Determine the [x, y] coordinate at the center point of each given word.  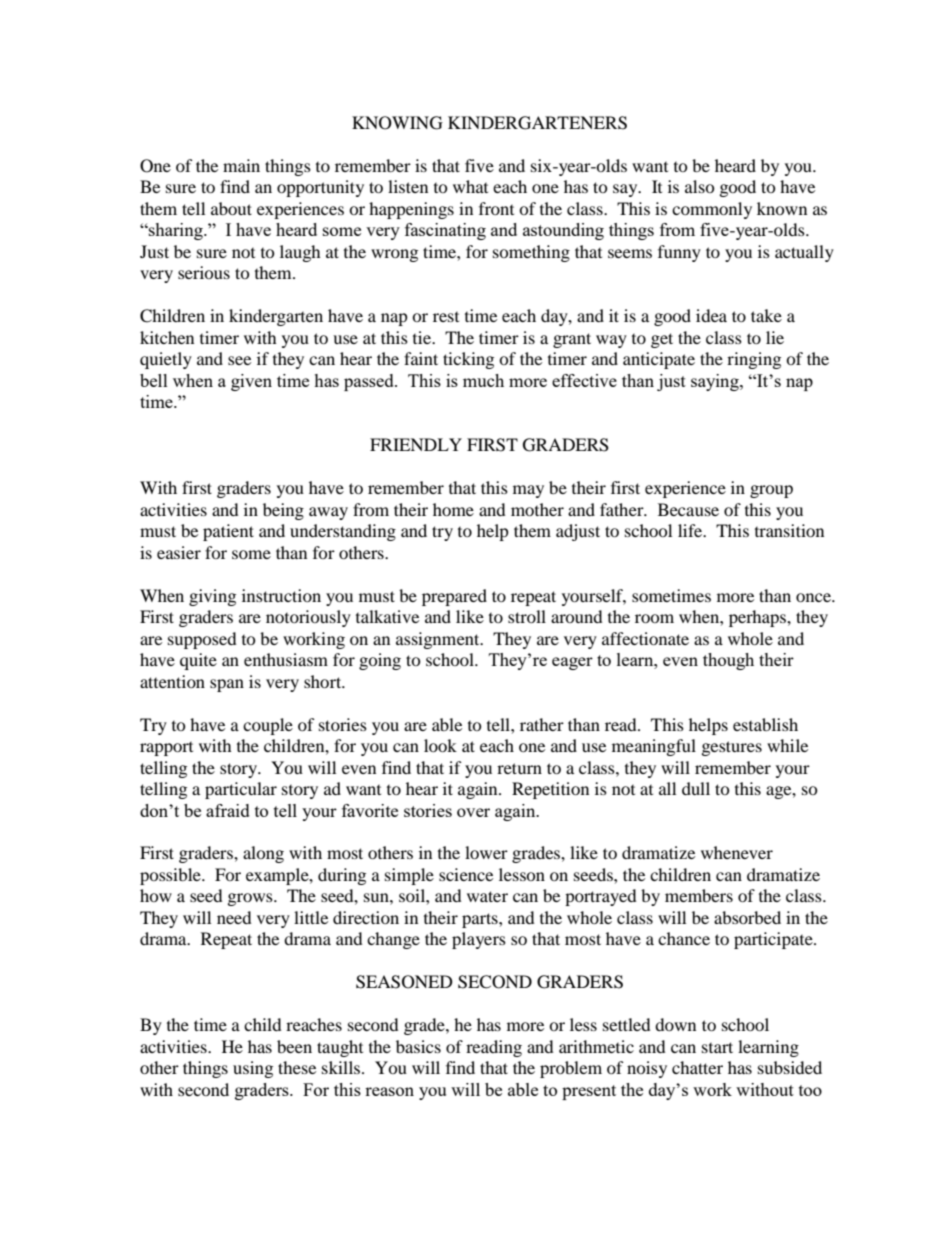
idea [711, 315]
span [227, 685]
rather [542, 724]
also [700, 186]
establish [765, 724]
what [470, 186]
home [453, 509]
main [241, 165]
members [699, 895]
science [466, 874]
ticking [468, 360]
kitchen [167, 337]
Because [688, 509]
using [253, 1069]
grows [251, 899]
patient [228, 532]
